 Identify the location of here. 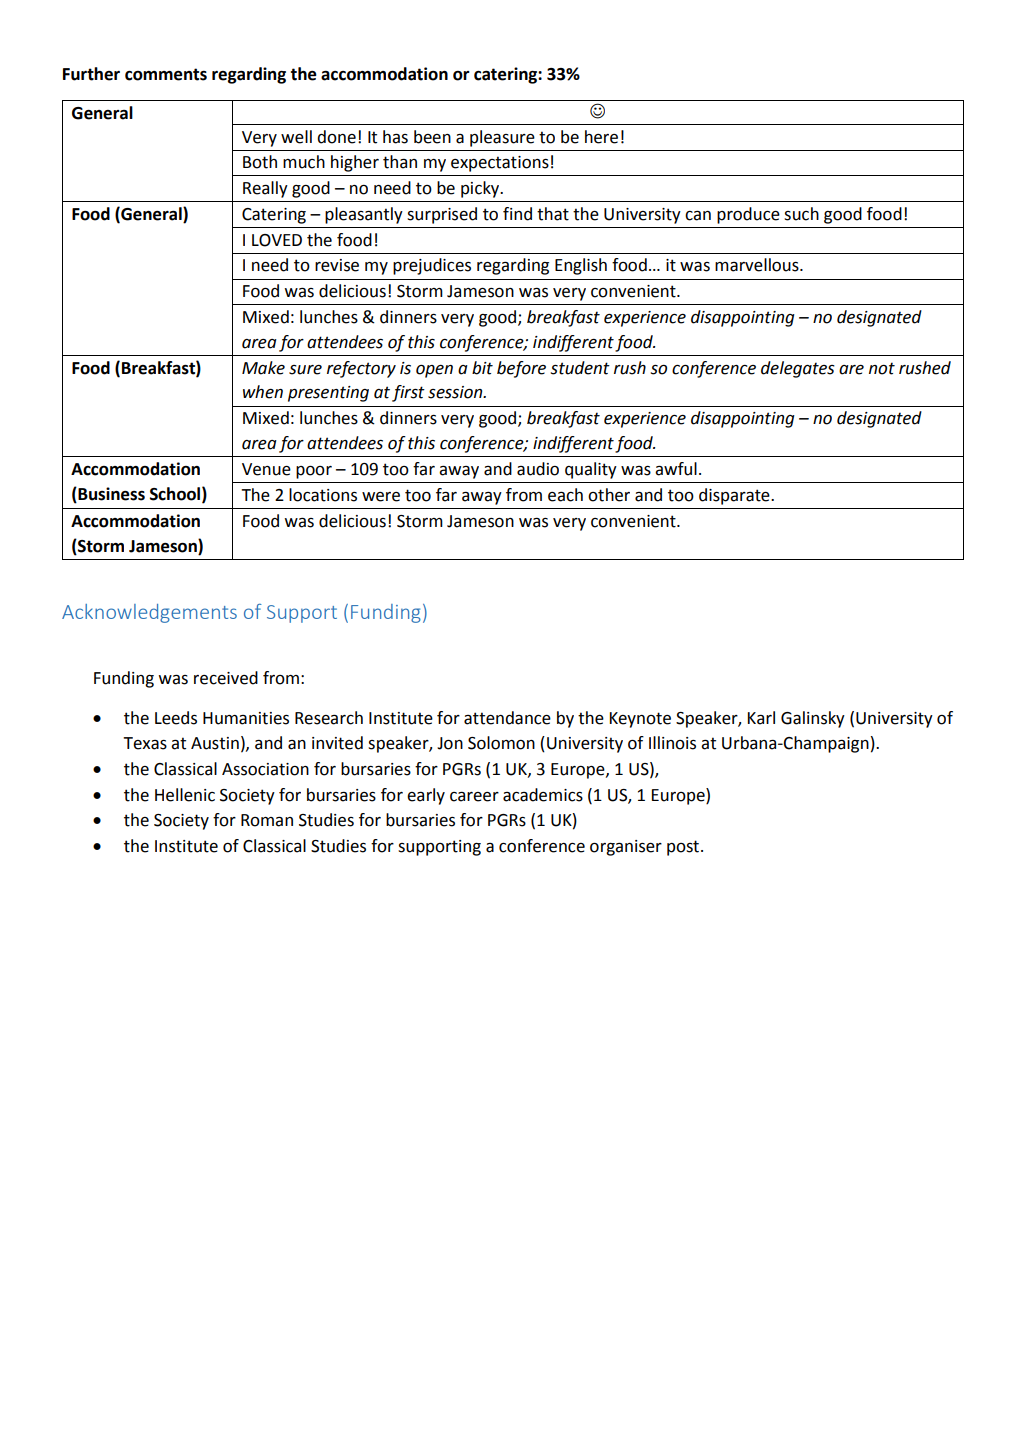
(601, 137).
